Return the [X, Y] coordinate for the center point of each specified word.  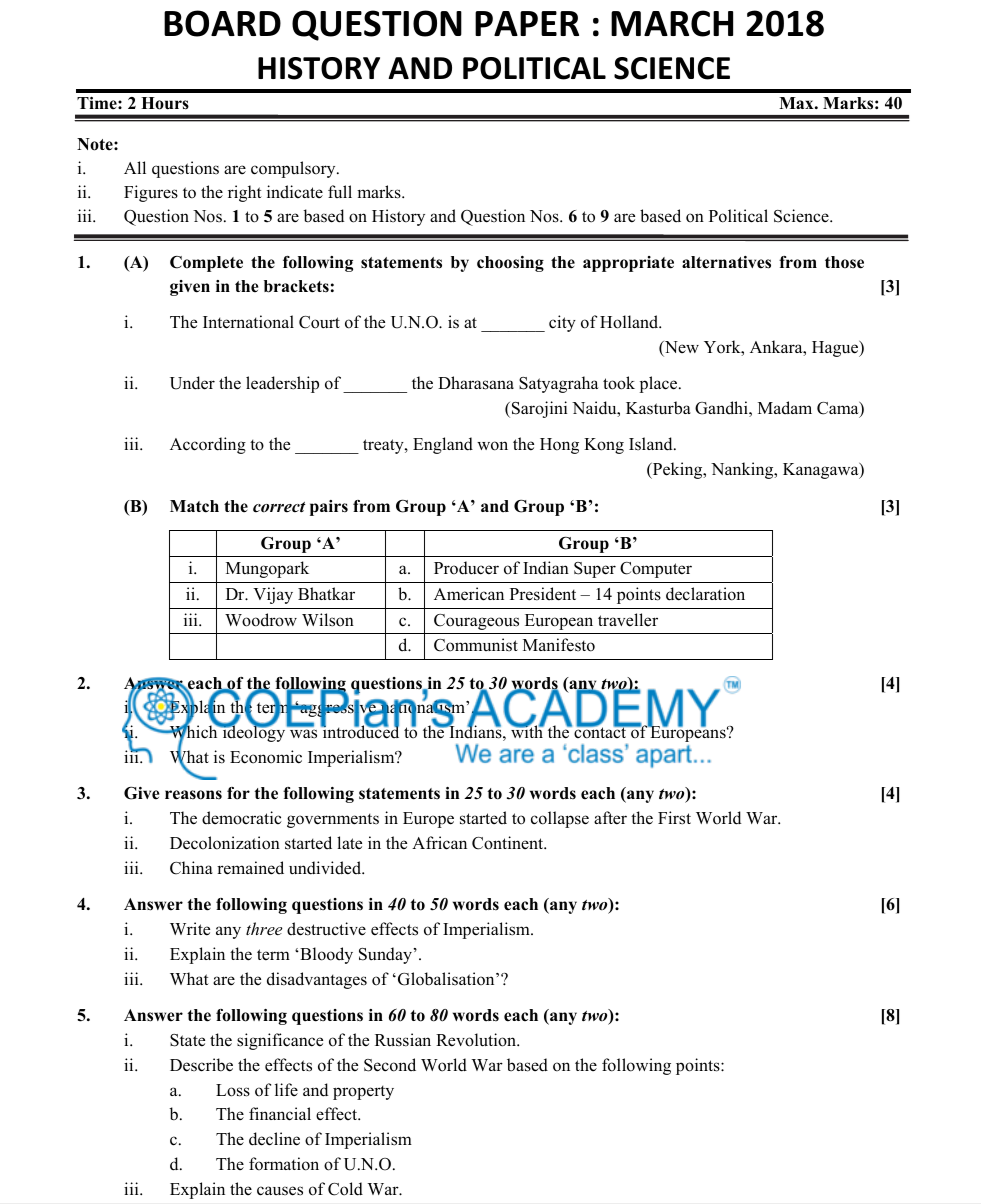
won [492, 446]
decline [274, 1139]
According [208, 445]
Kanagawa [822, 471]
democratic [242, 818]
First [674, 818]
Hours [165, 103]
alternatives [726, 262]
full [340, 191]
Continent [509, 843]
